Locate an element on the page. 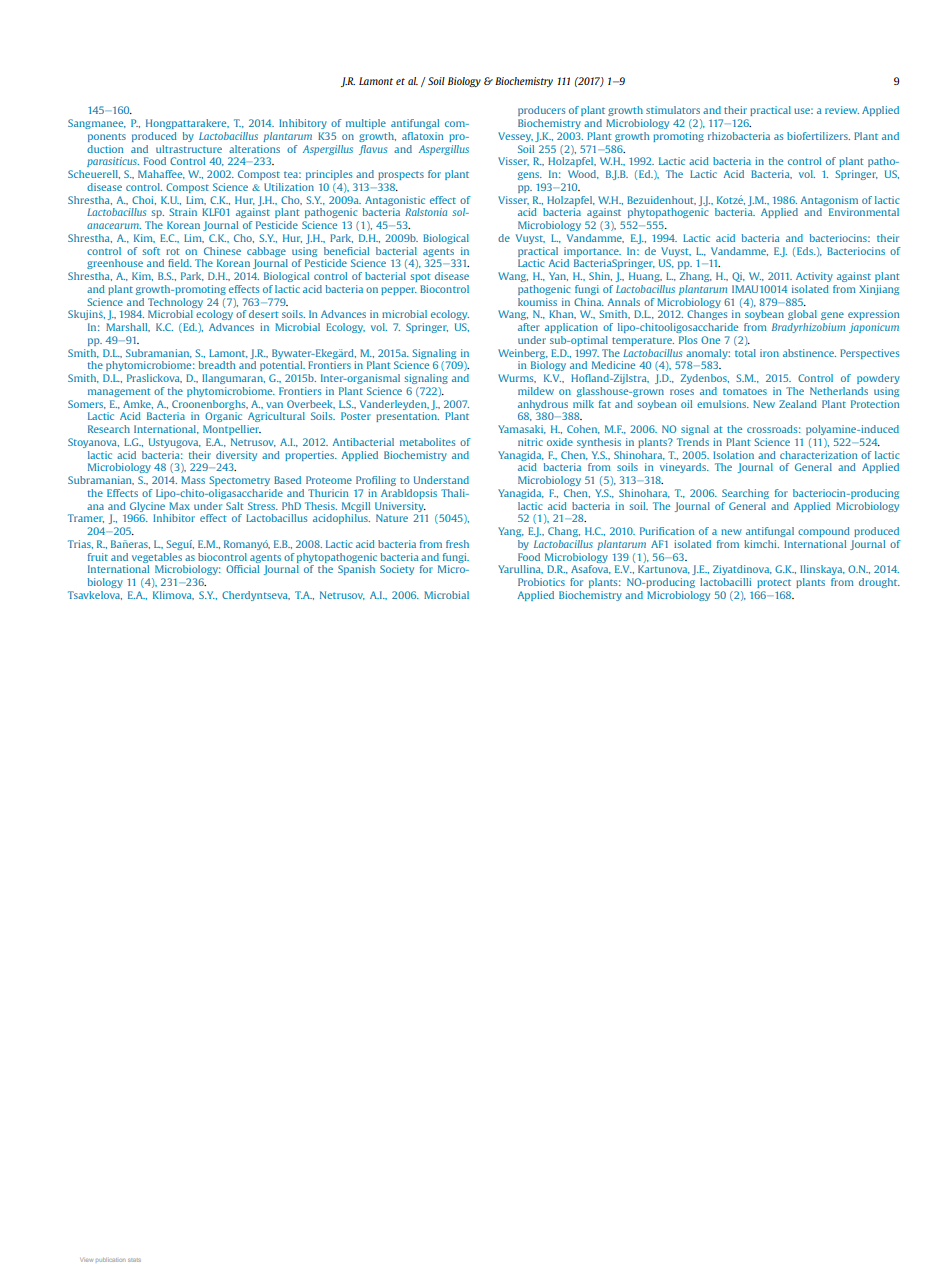 This document has width=952, height=1270. lactobacilli is located at coordinates (725, 582).
